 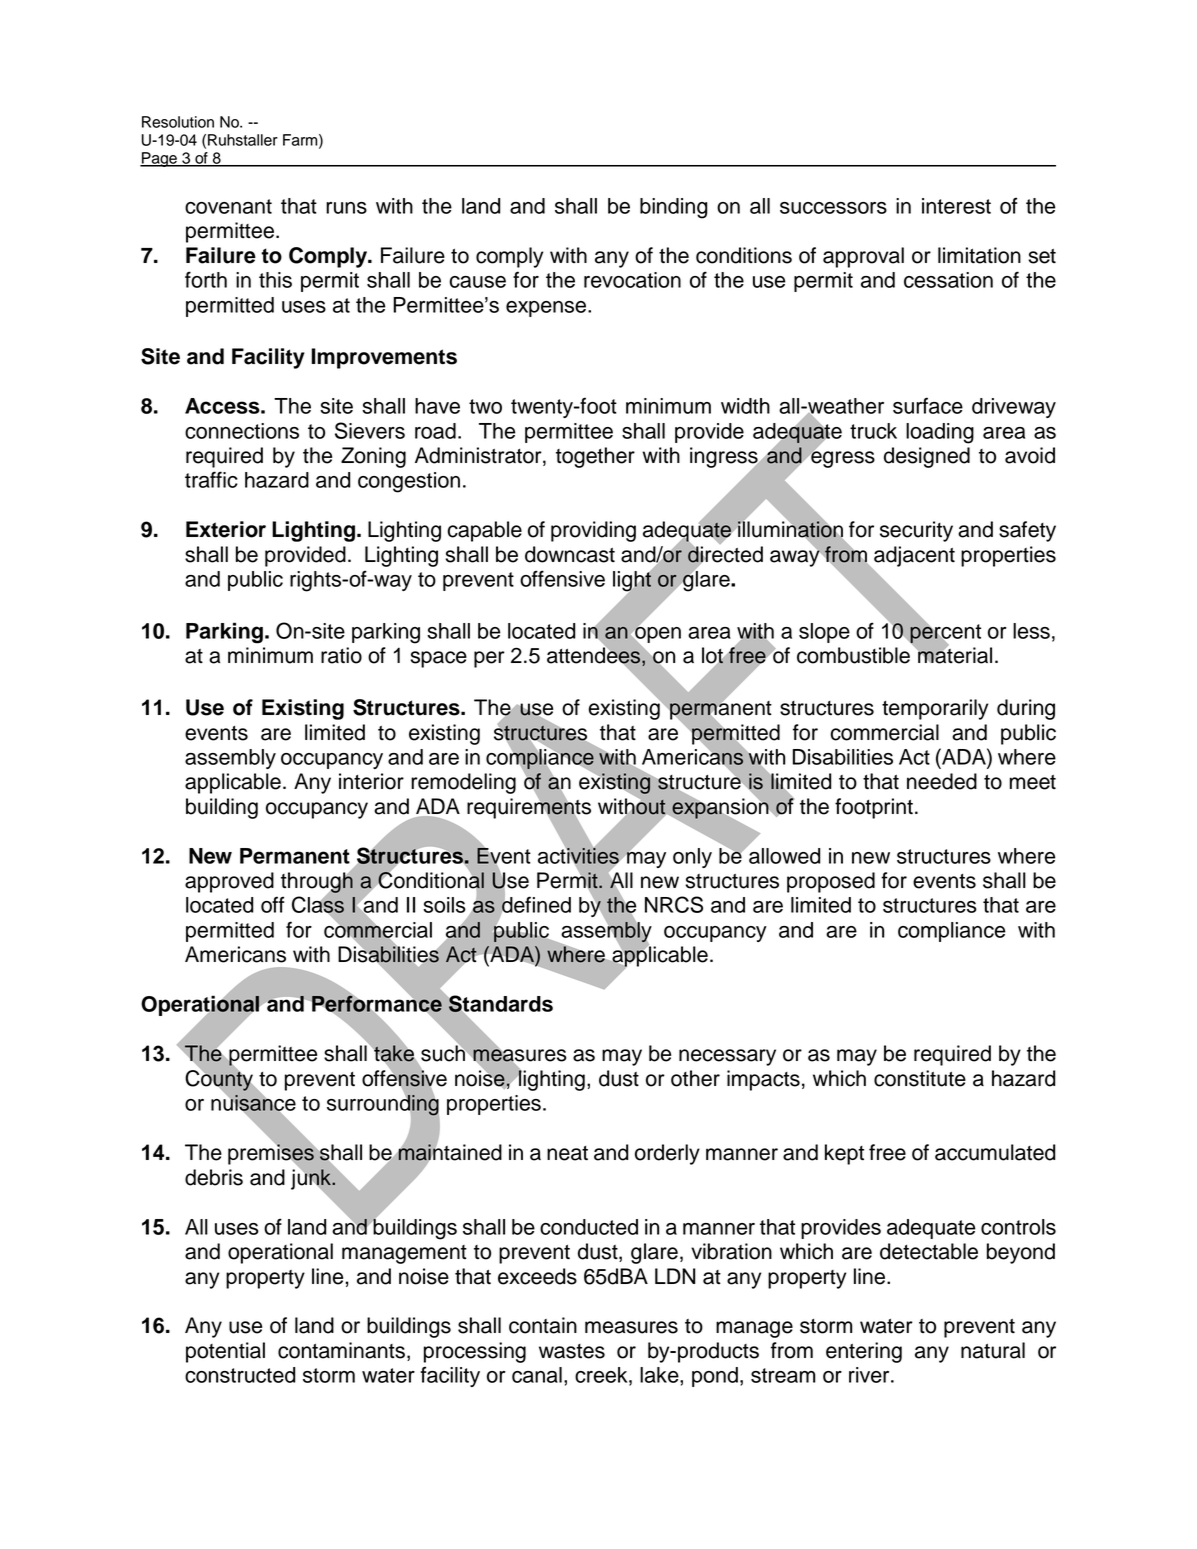 What do you see at coordinates (595, 457) in the document?
I see `together` at bounding box center [595, 457].
